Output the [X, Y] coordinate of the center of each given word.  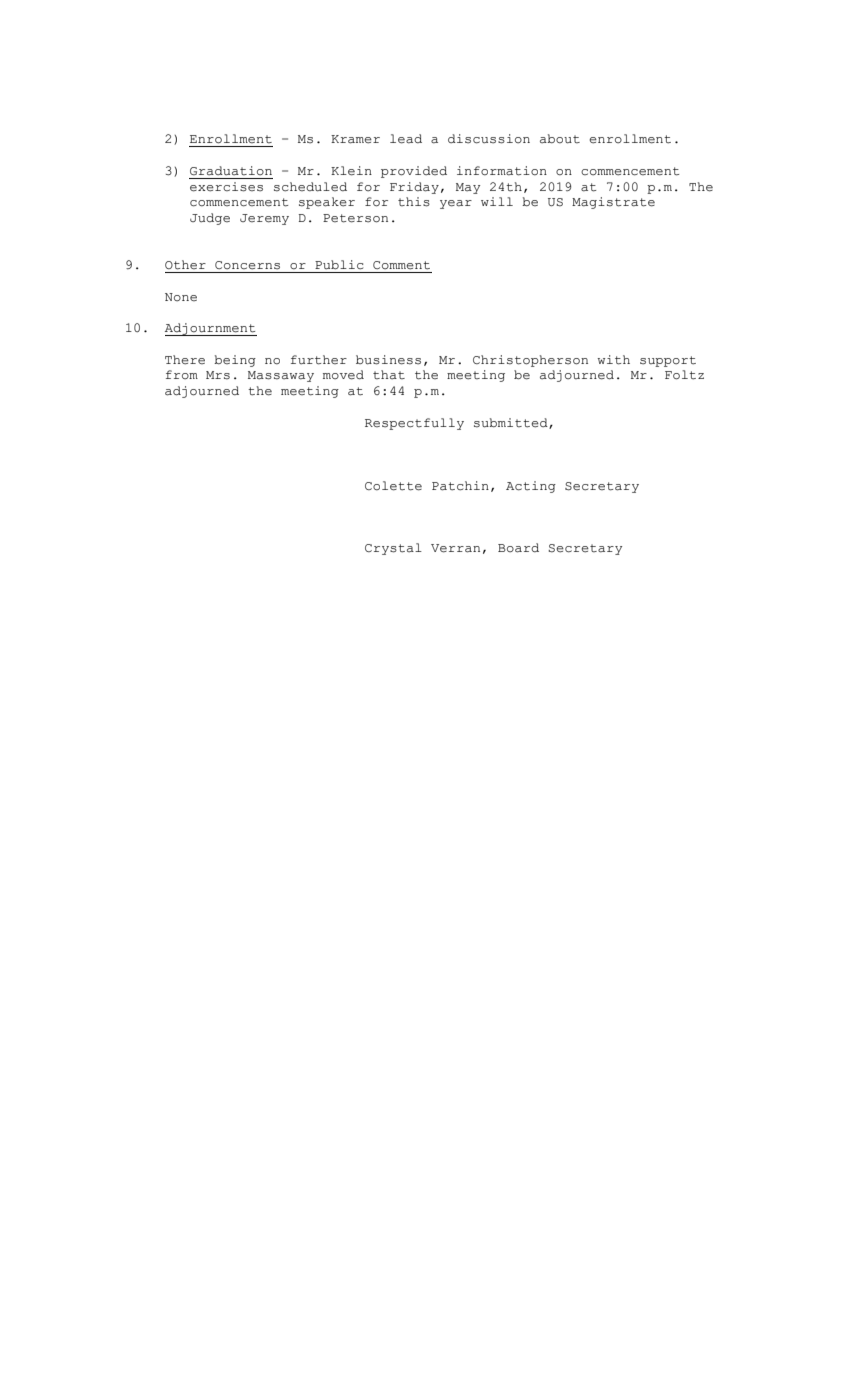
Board [518, 548]
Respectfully [414, 424]
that [389, 375]
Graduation [231, 171]
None [181, 297]
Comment [401, 265]
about [560, 139]
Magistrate [613, 203]
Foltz [684, 375]
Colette [393, 486]
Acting [531, 487]
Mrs [218, 375]
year [456, 204]
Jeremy [264, 219]
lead [406, 139]
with [613, 360]
